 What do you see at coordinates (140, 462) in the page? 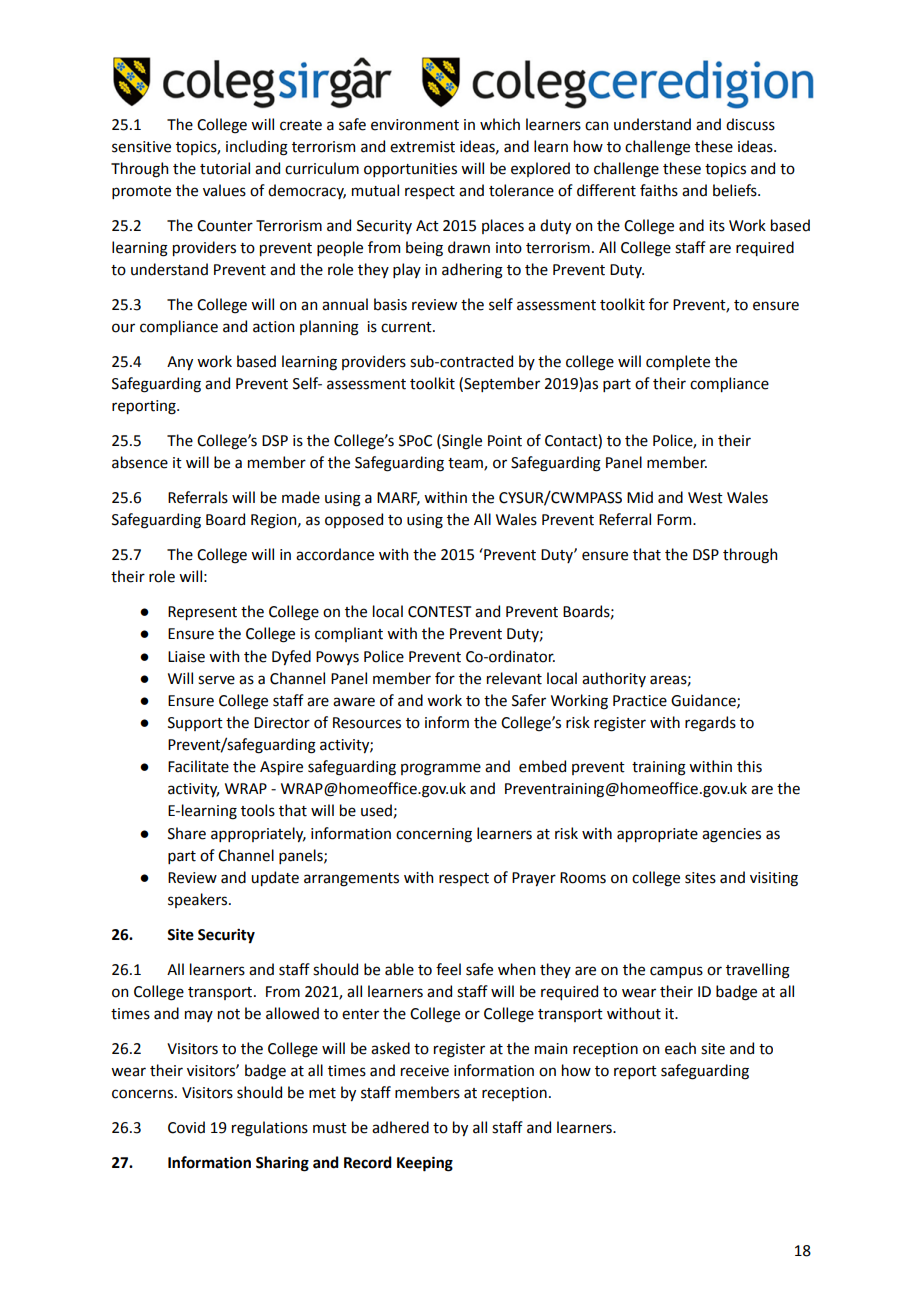
I see `absence` at bounding box center [140, 462].
